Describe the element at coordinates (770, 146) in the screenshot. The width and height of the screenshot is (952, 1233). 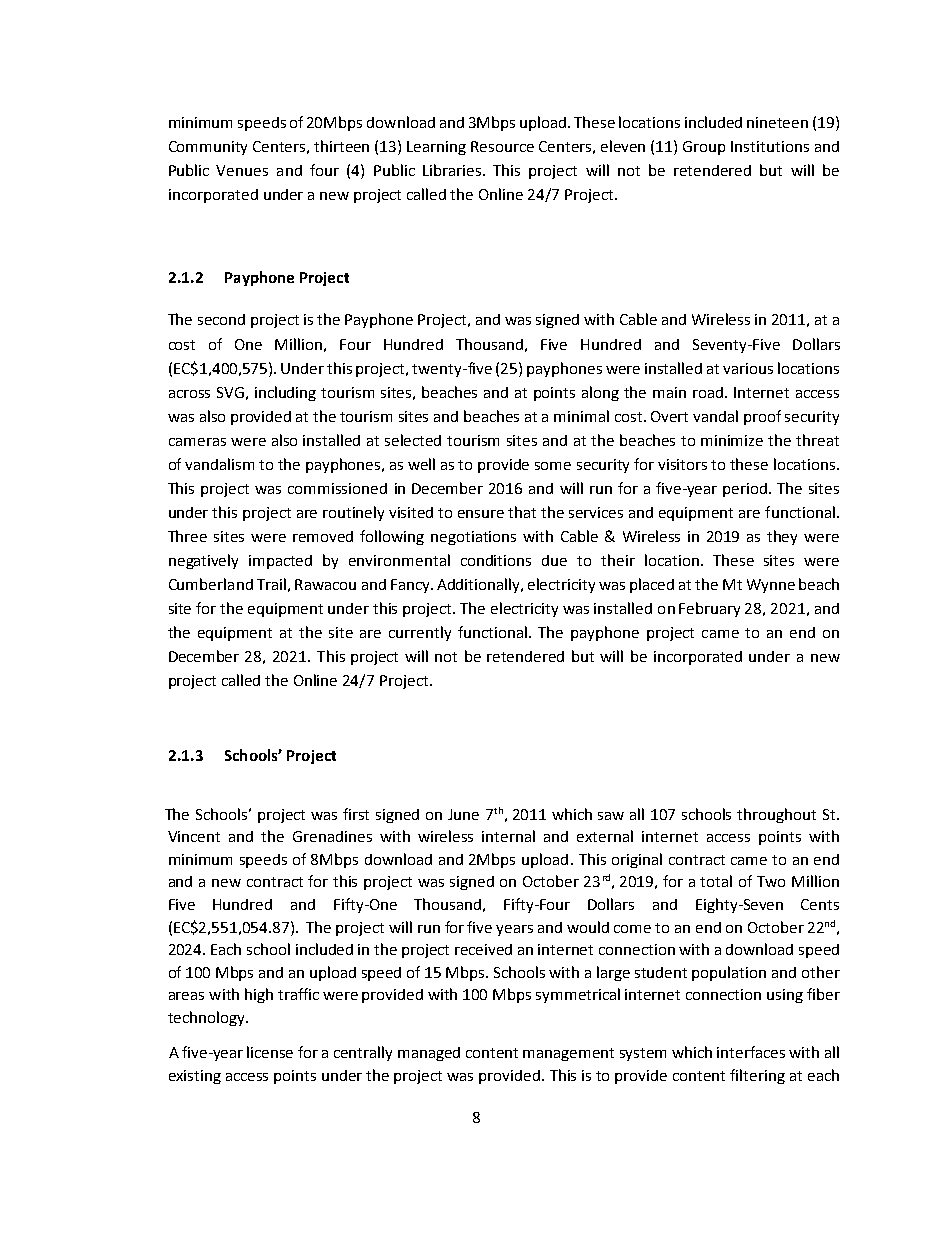
I see `Institutions` at that location.
